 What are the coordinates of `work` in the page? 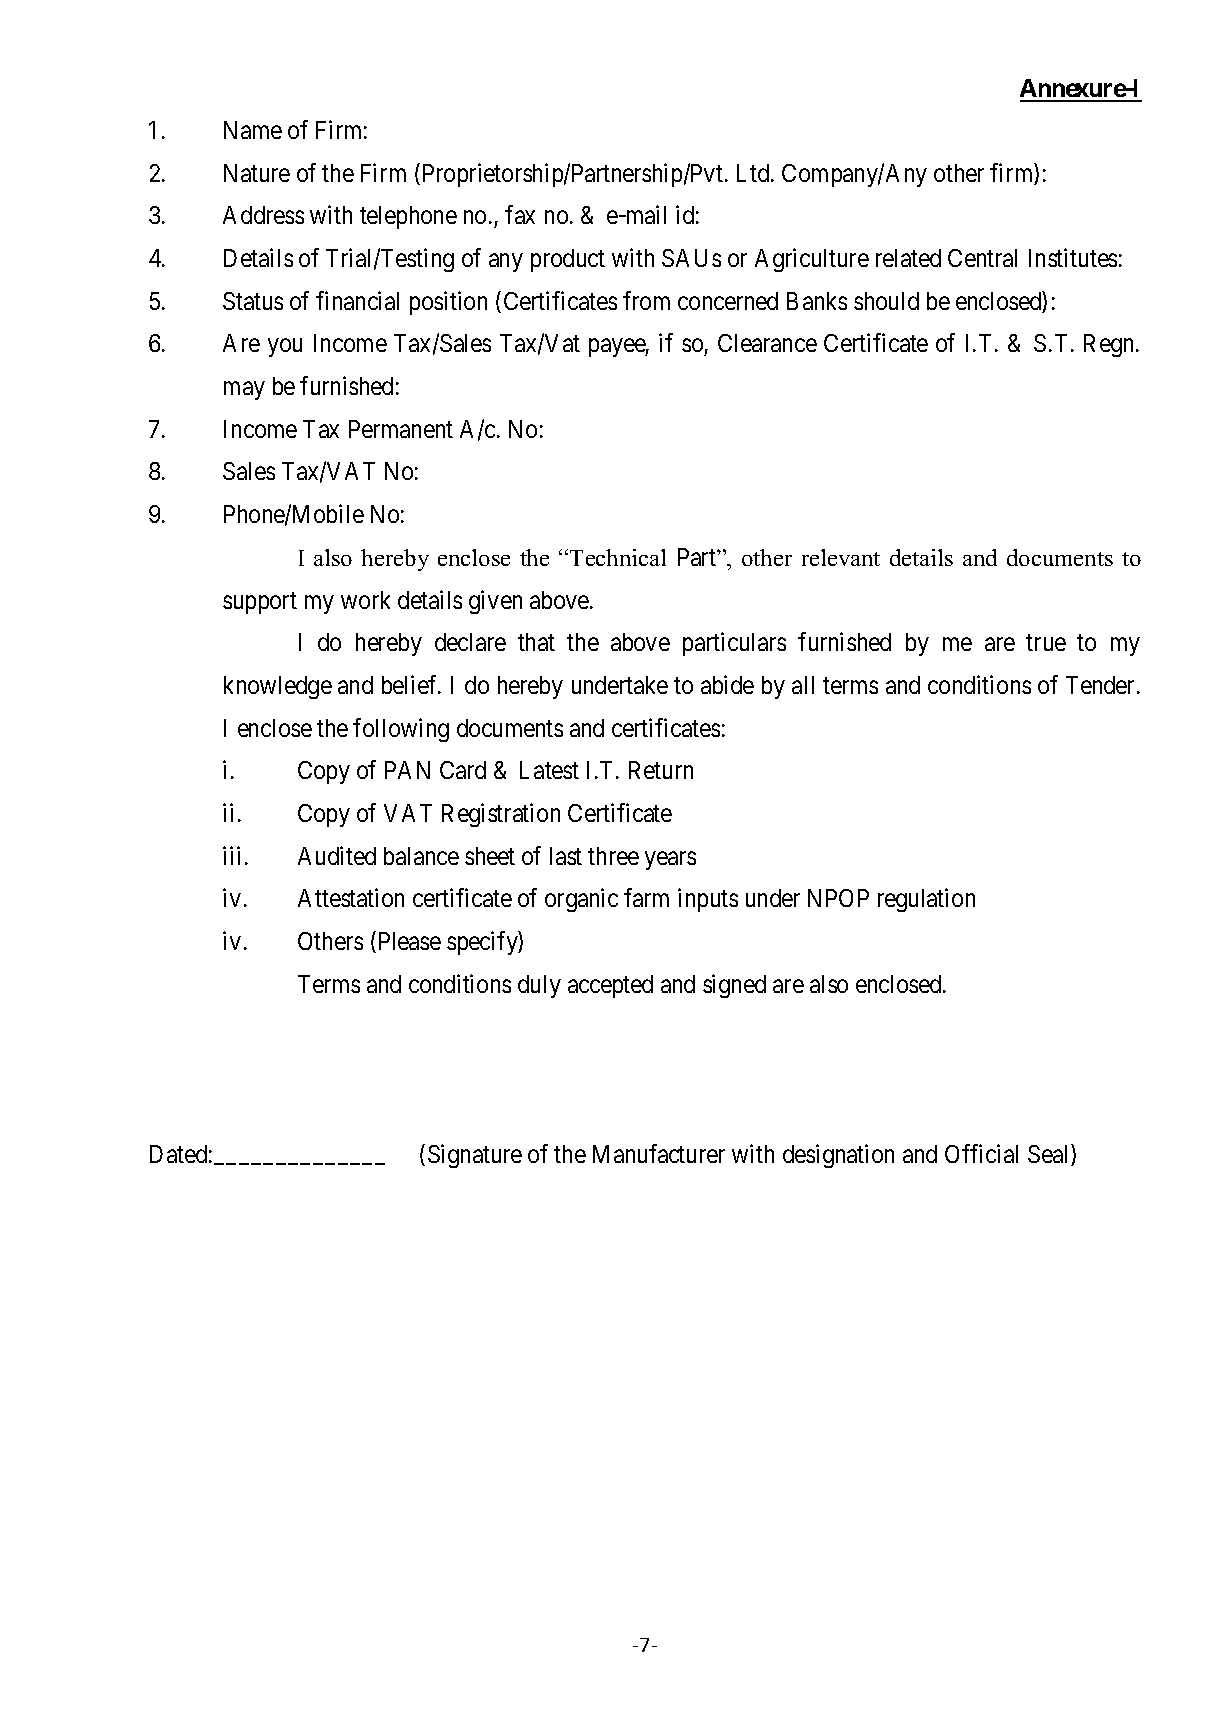 It's located at (365, 600).
